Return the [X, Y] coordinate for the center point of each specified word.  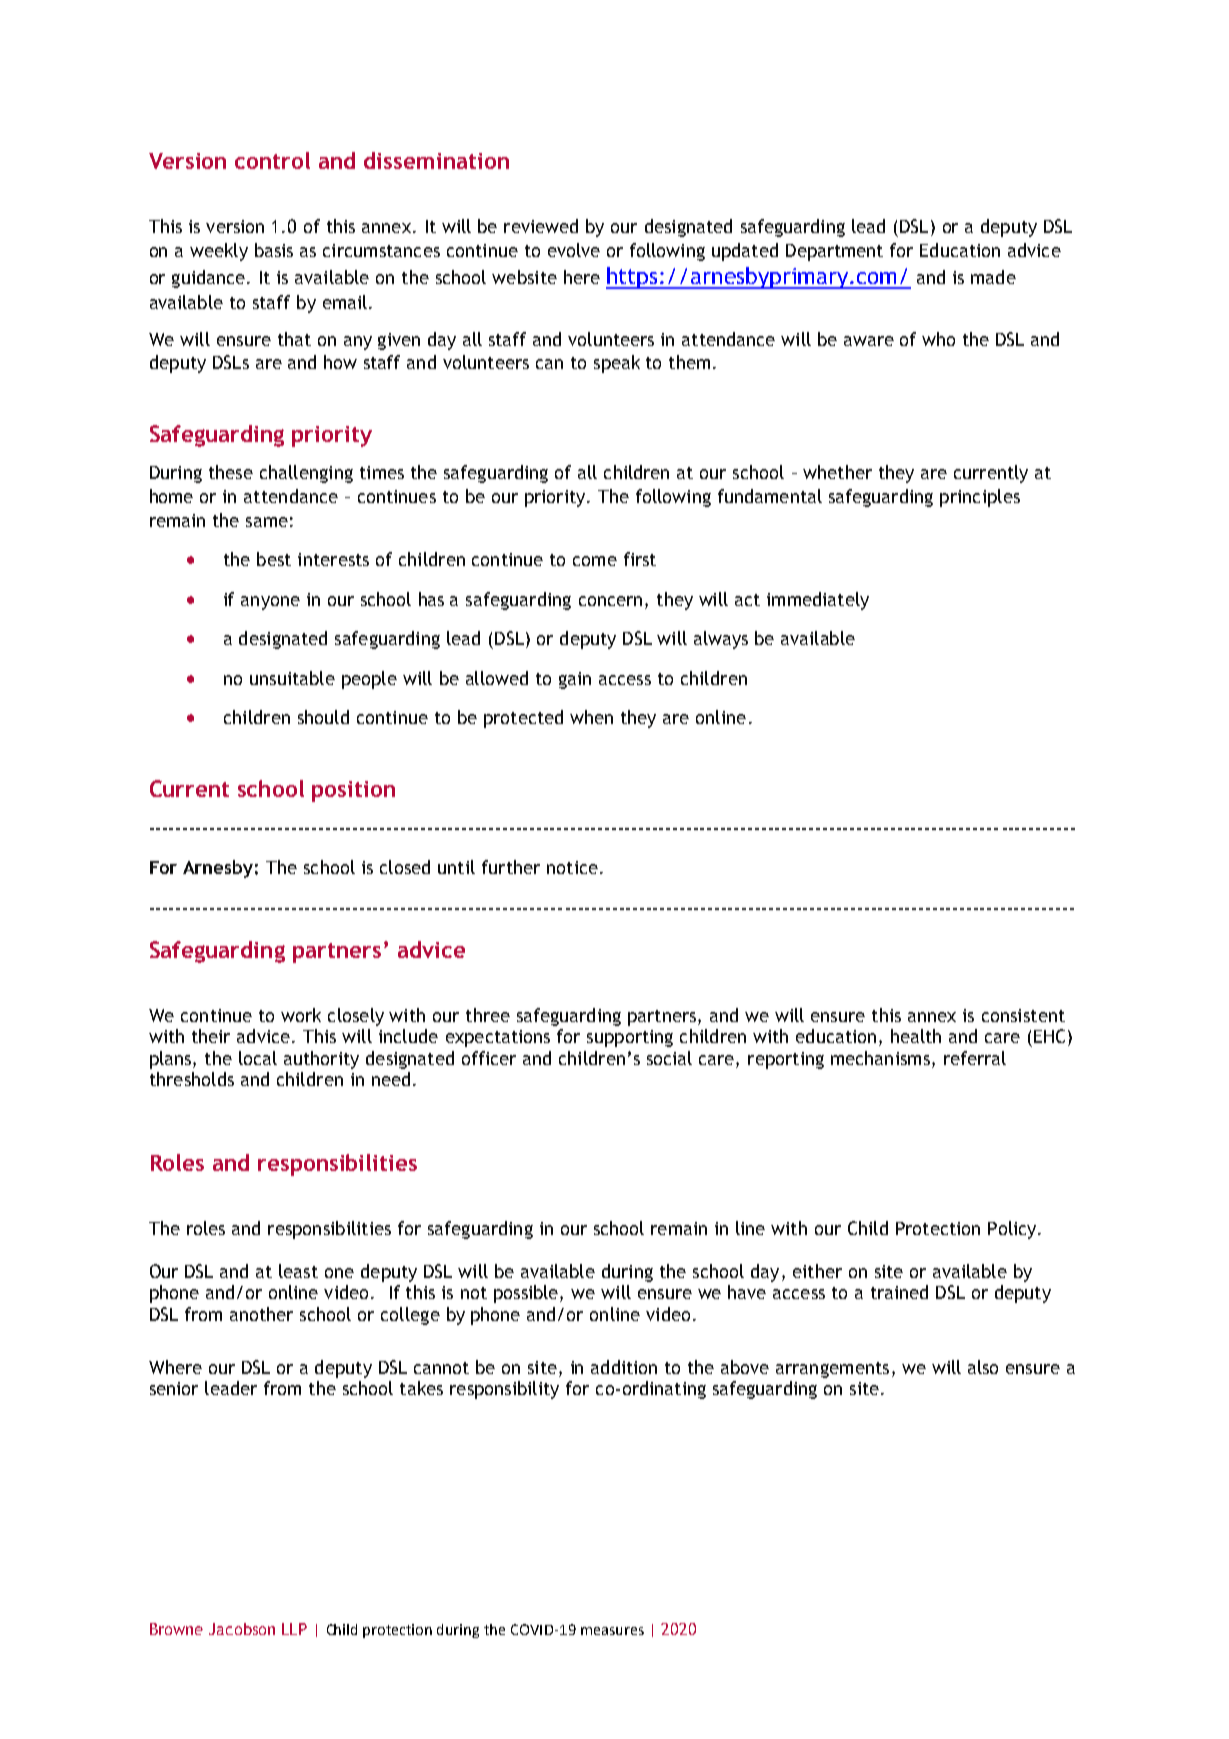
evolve [574, 250]
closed [405, 867]
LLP [294, 1629]
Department [834, 252]
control [272, 160]
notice [572, 867]
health [916, 1036]
